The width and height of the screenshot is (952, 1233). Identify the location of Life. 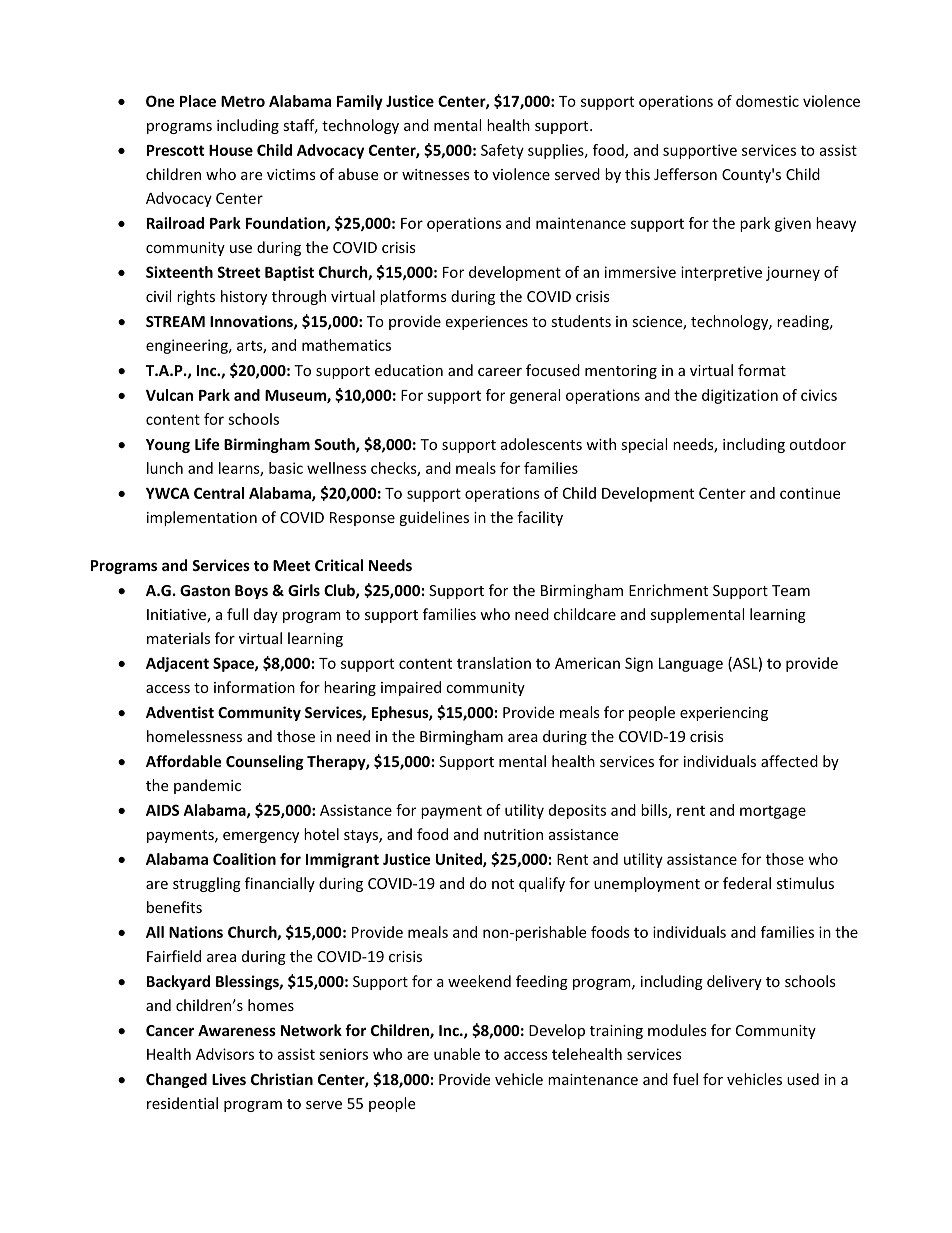
(207, 444).
